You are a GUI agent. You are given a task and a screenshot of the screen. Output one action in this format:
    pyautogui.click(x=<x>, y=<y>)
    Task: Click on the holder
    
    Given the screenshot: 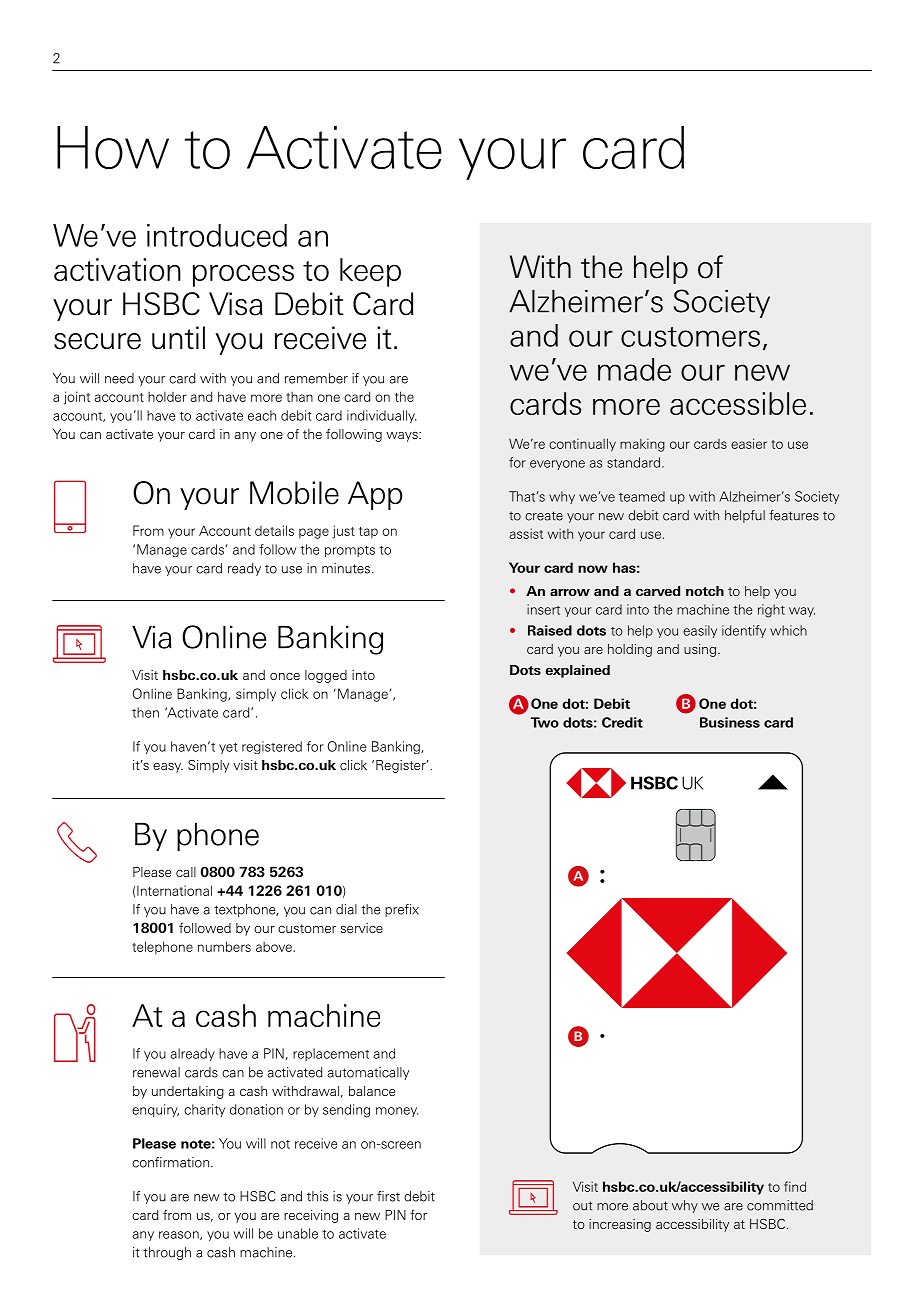 What is the action you would take?
    pyautogui.click(x=167, y=396)
